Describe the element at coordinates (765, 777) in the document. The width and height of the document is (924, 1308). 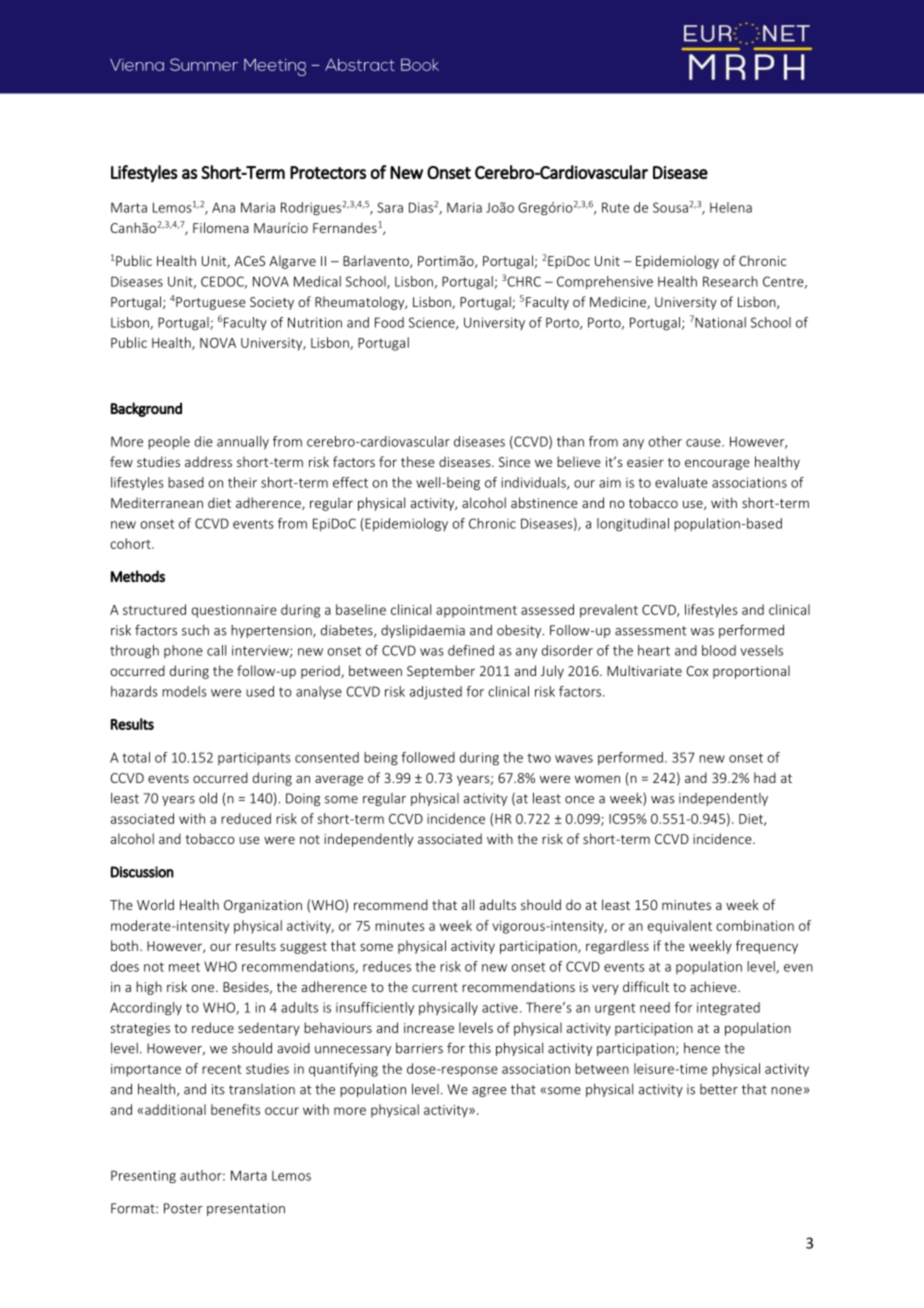
I see `had` at that location.
